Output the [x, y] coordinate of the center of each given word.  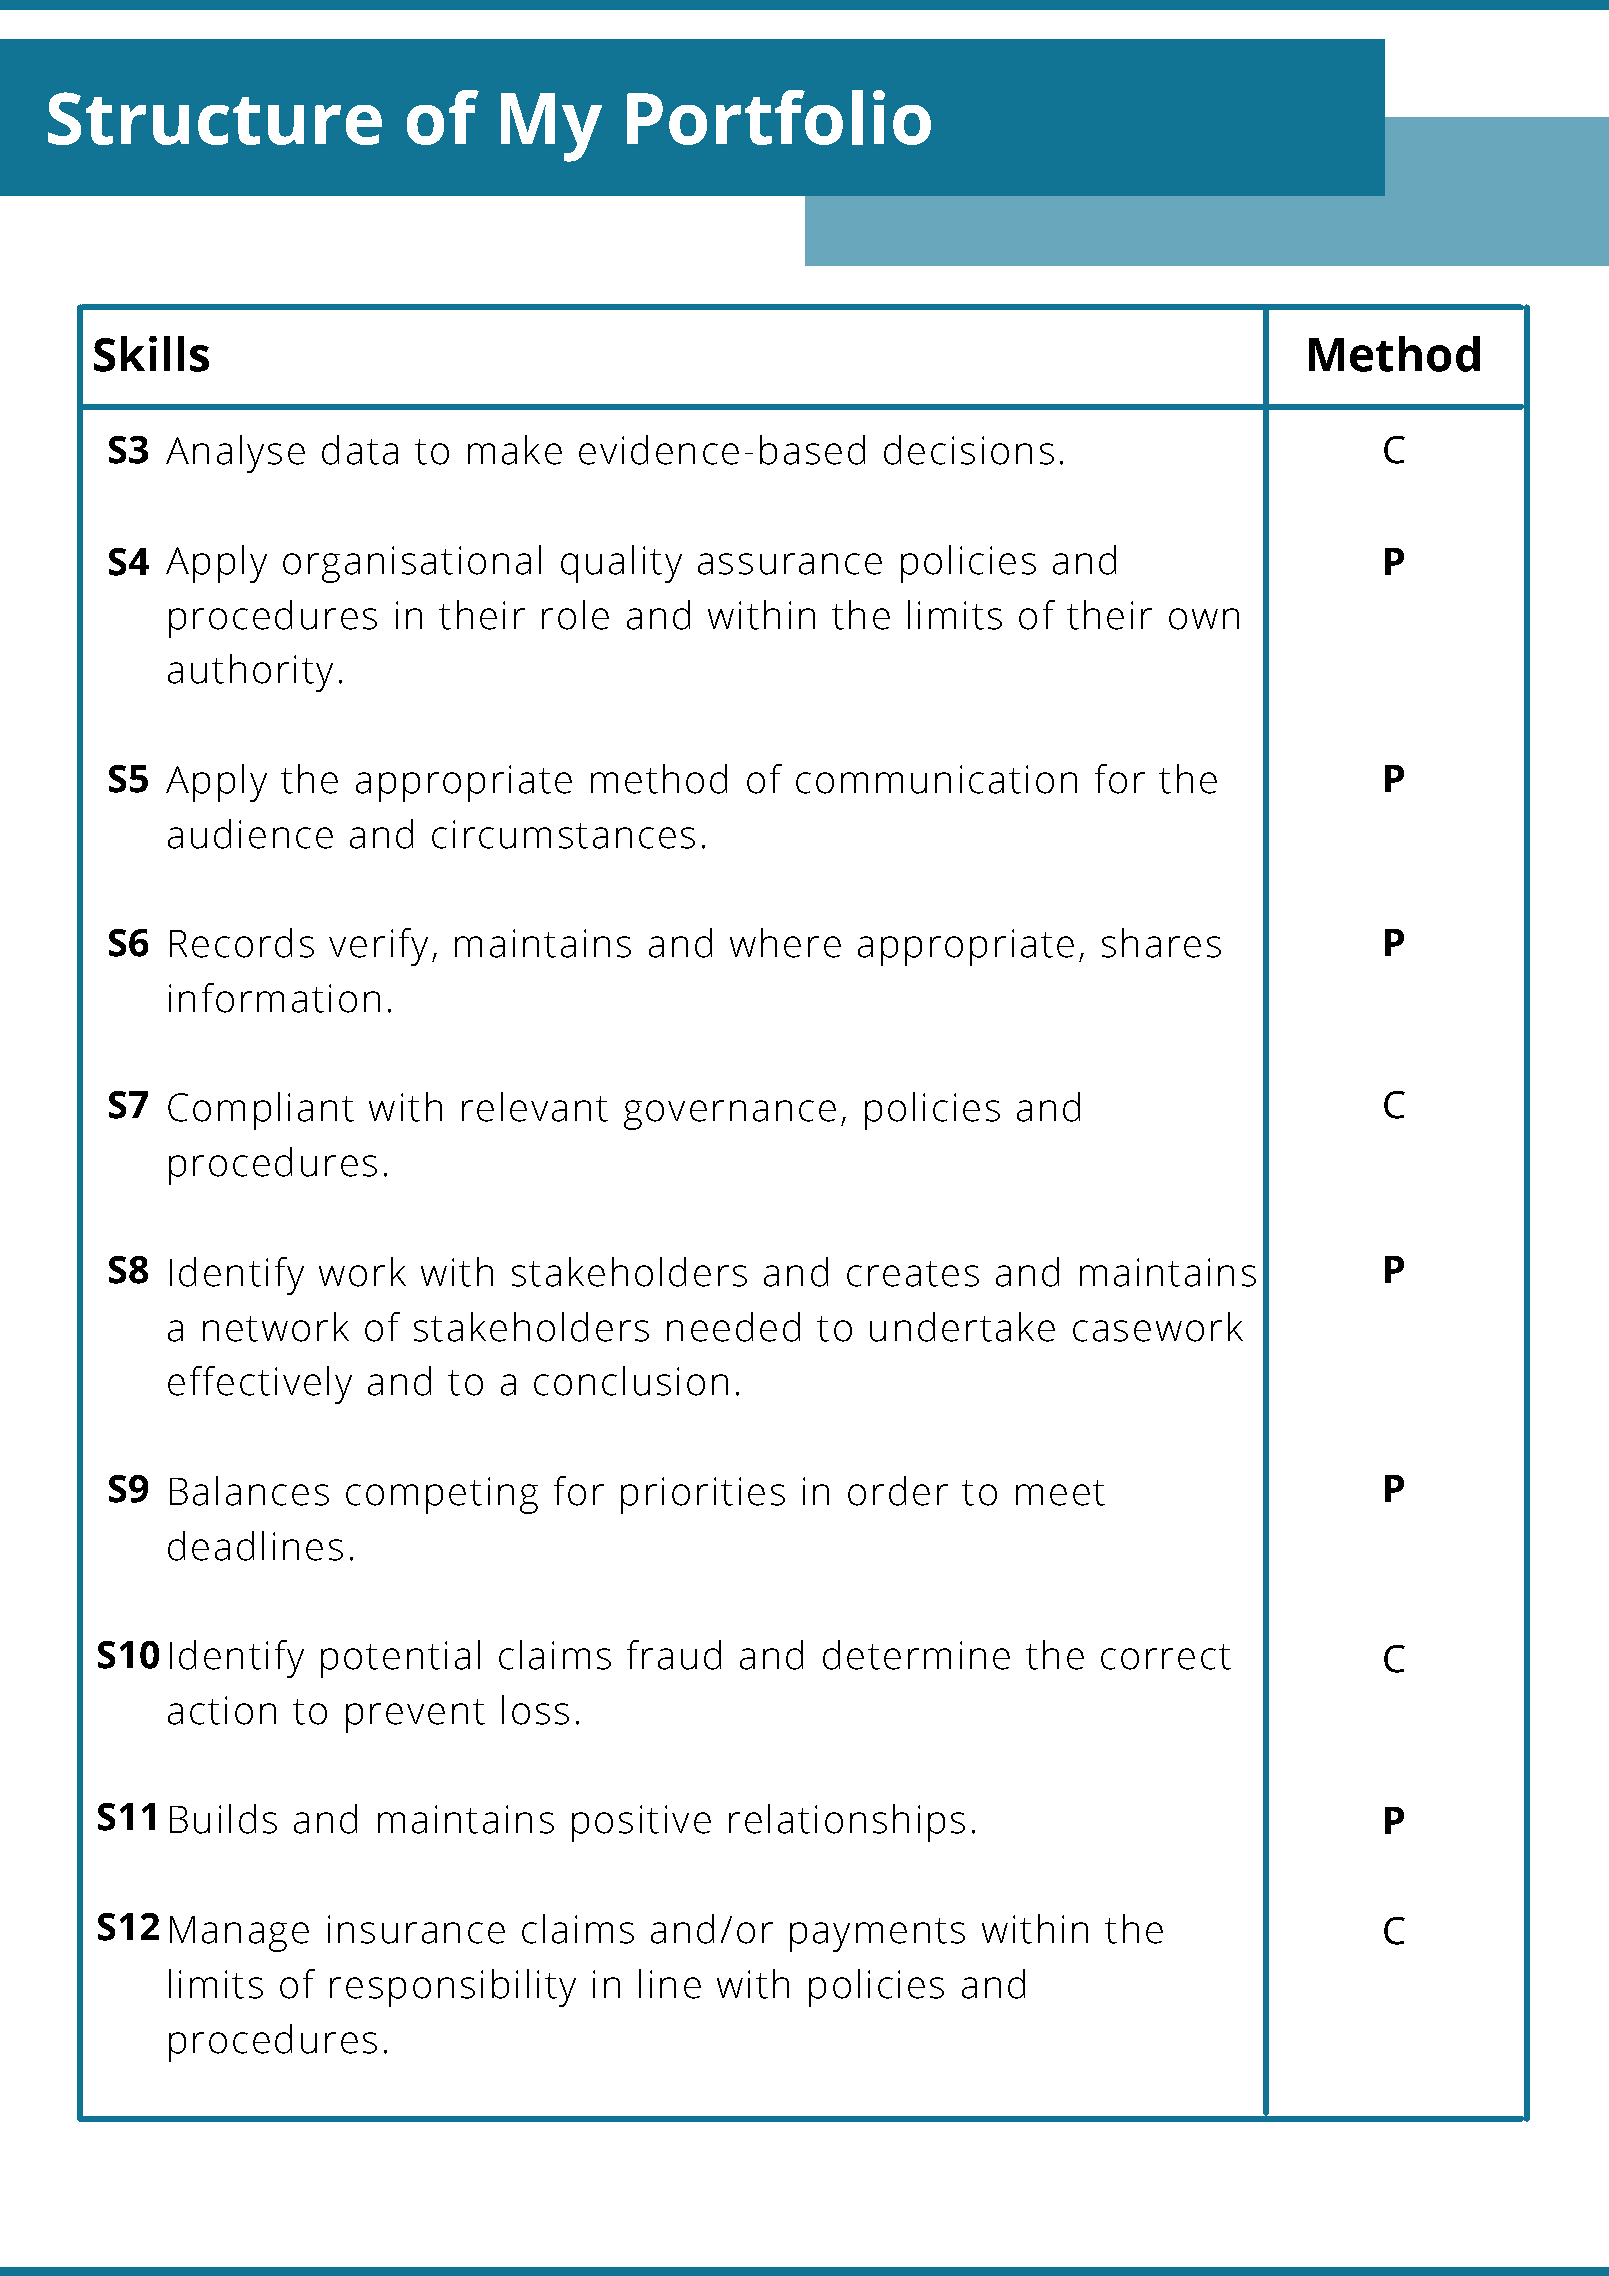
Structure [215, 118]
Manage [239, 1934]
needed [733, 1327]
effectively [260, 1385]
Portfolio [779, 117]
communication [936, 779]
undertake [962, 1327]
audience [250, 834]
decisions [969, 450]
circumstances [563, 834]
